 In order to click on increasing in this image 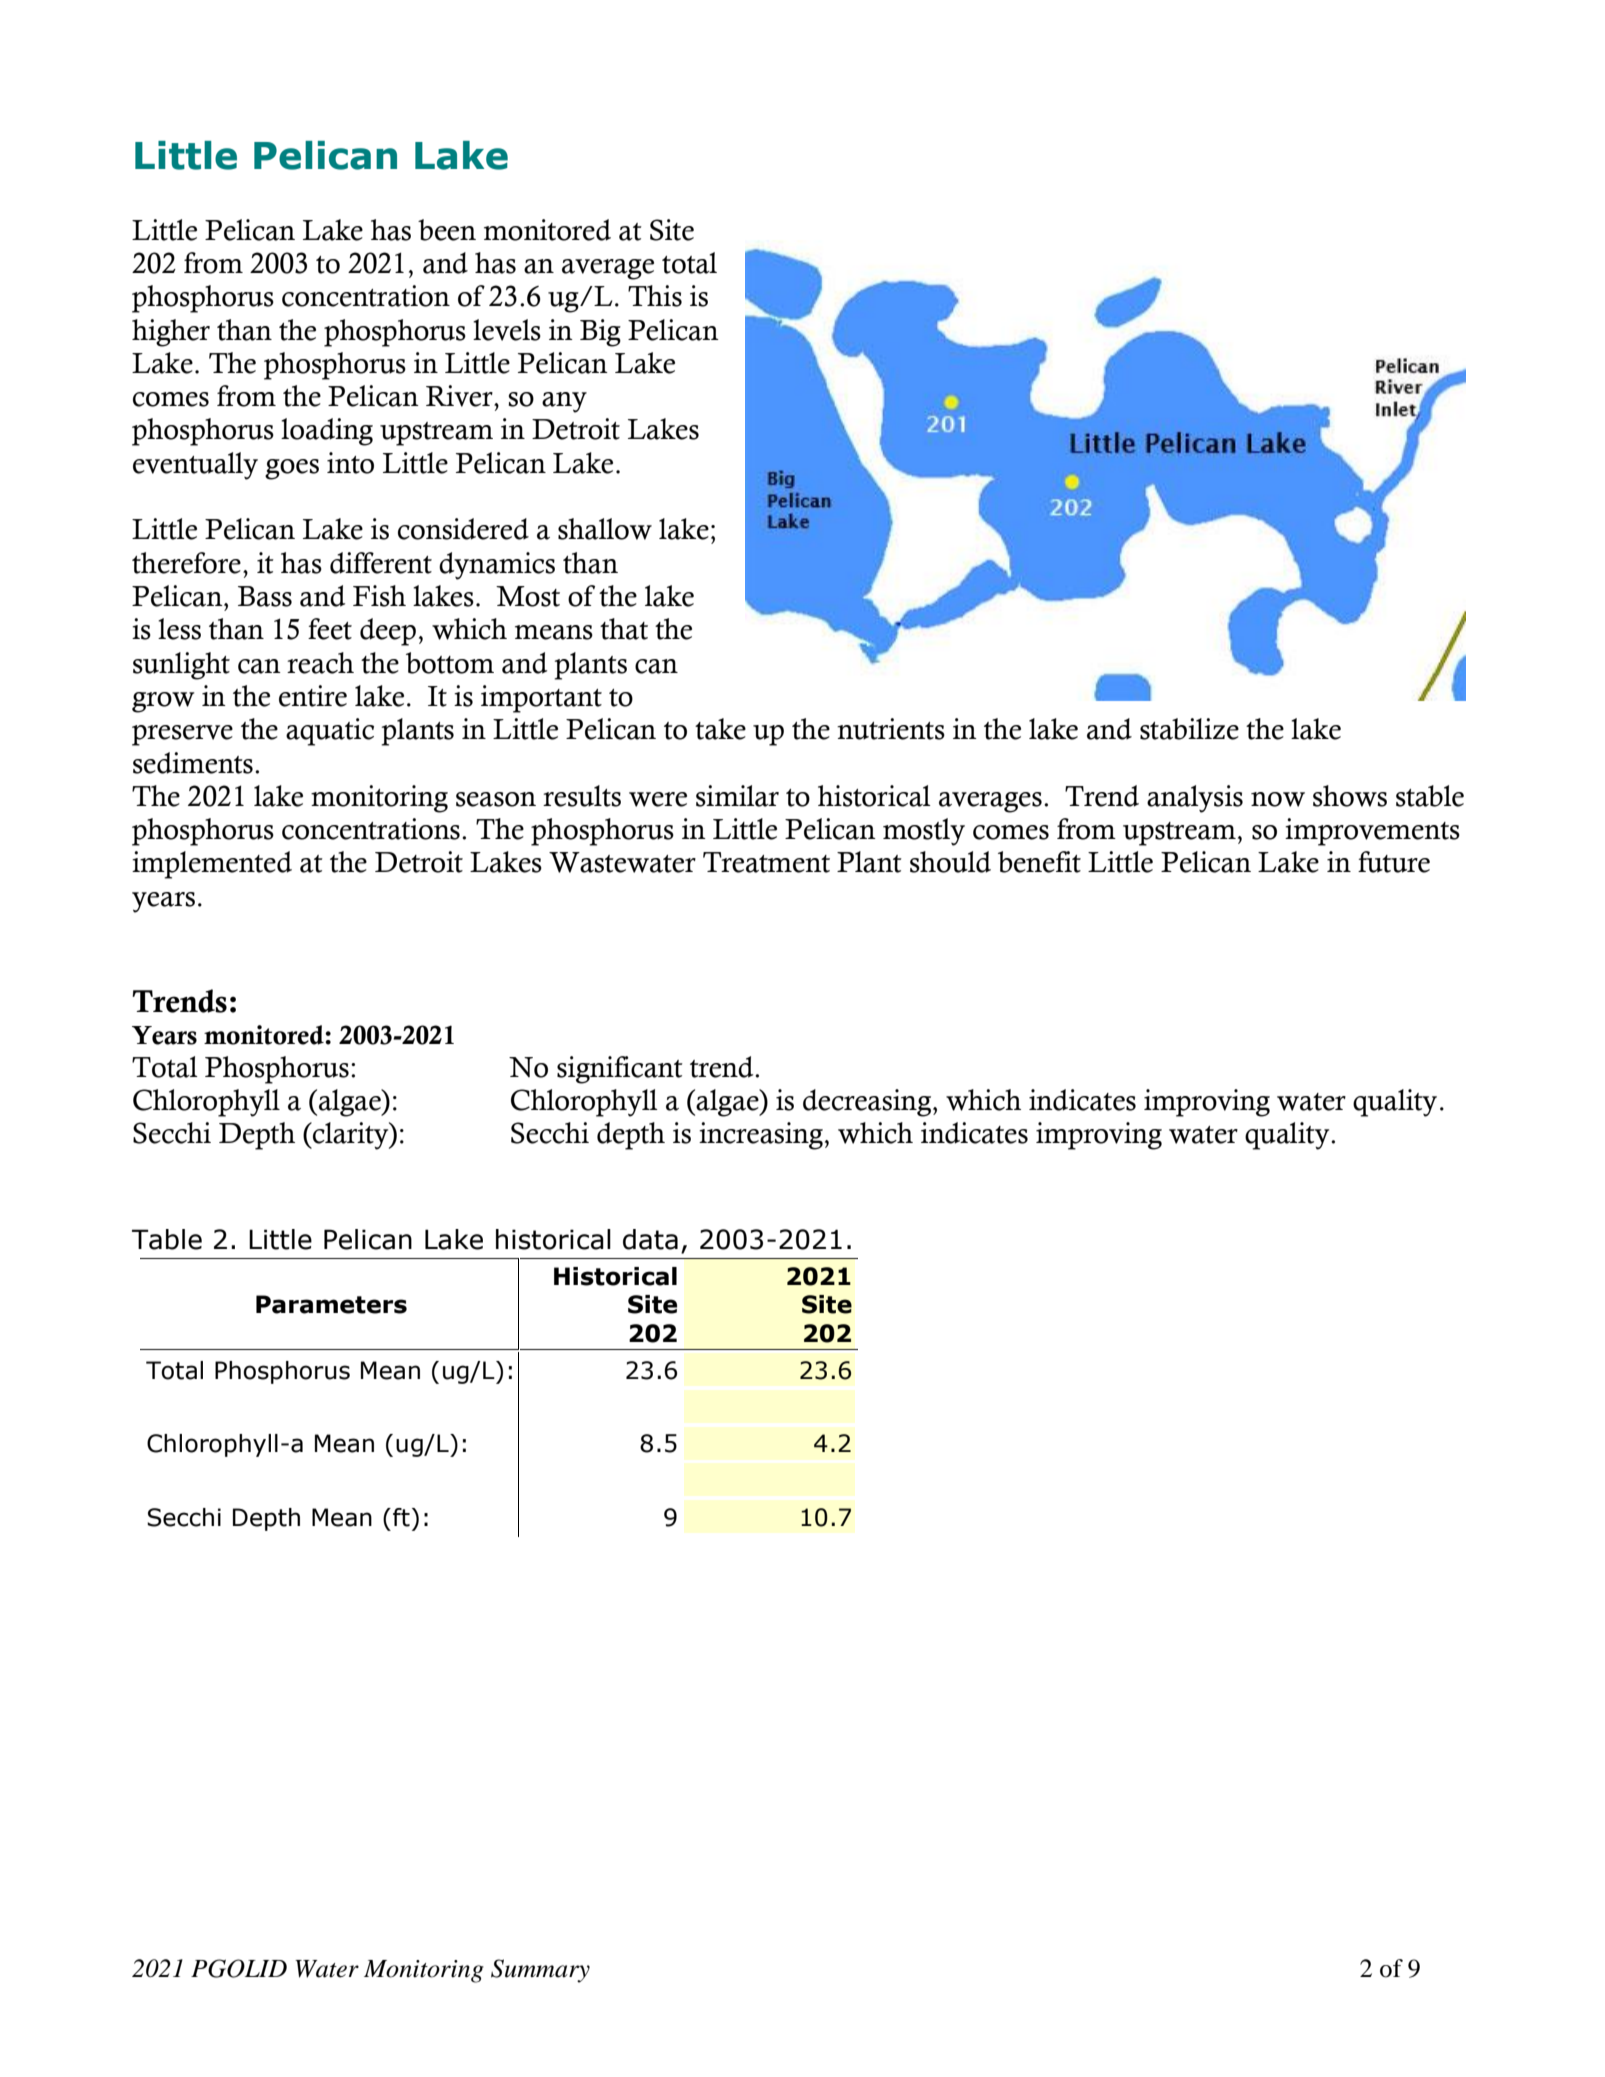, I will do `click(761, 1136)`.
